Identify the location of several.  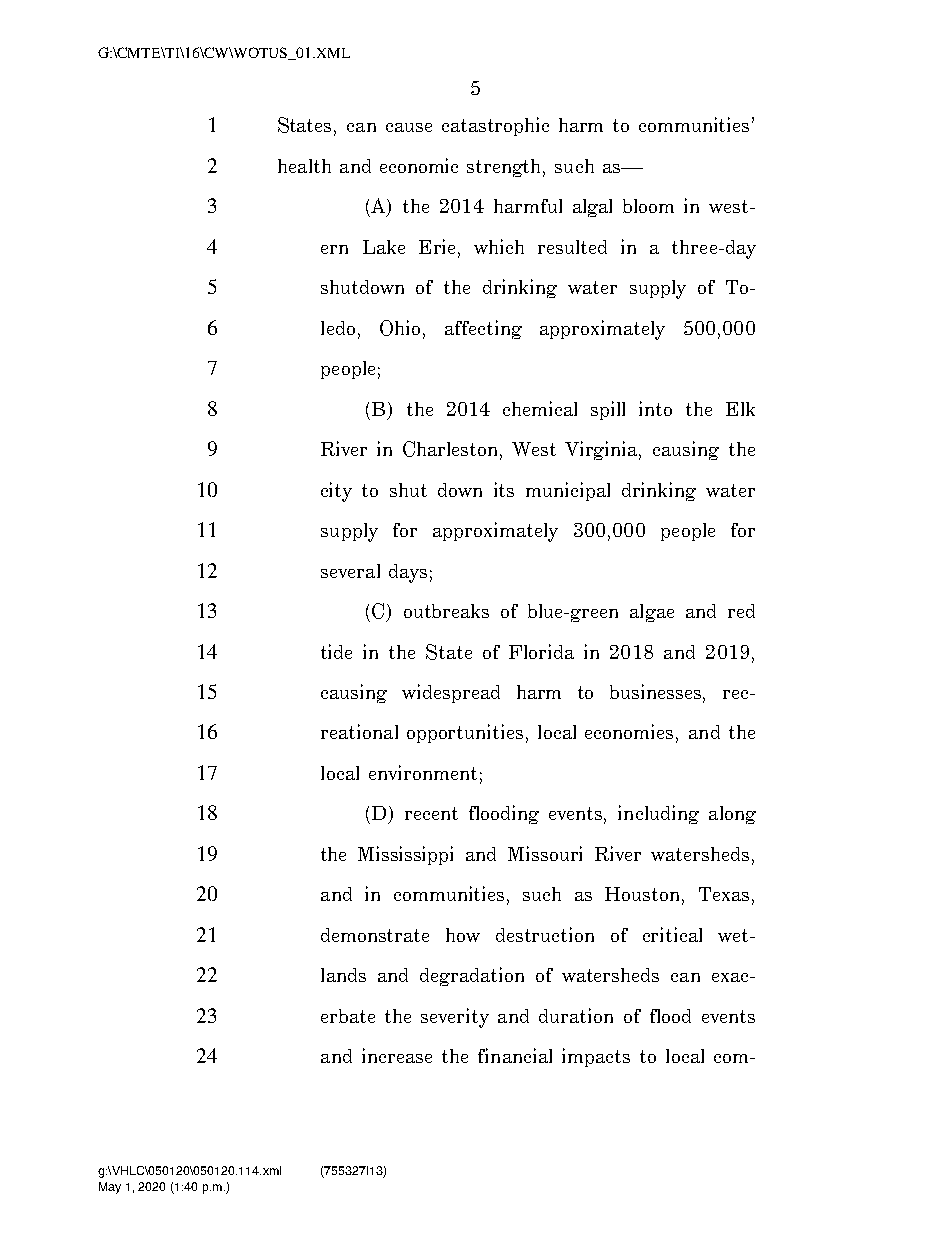
(350, 571).
